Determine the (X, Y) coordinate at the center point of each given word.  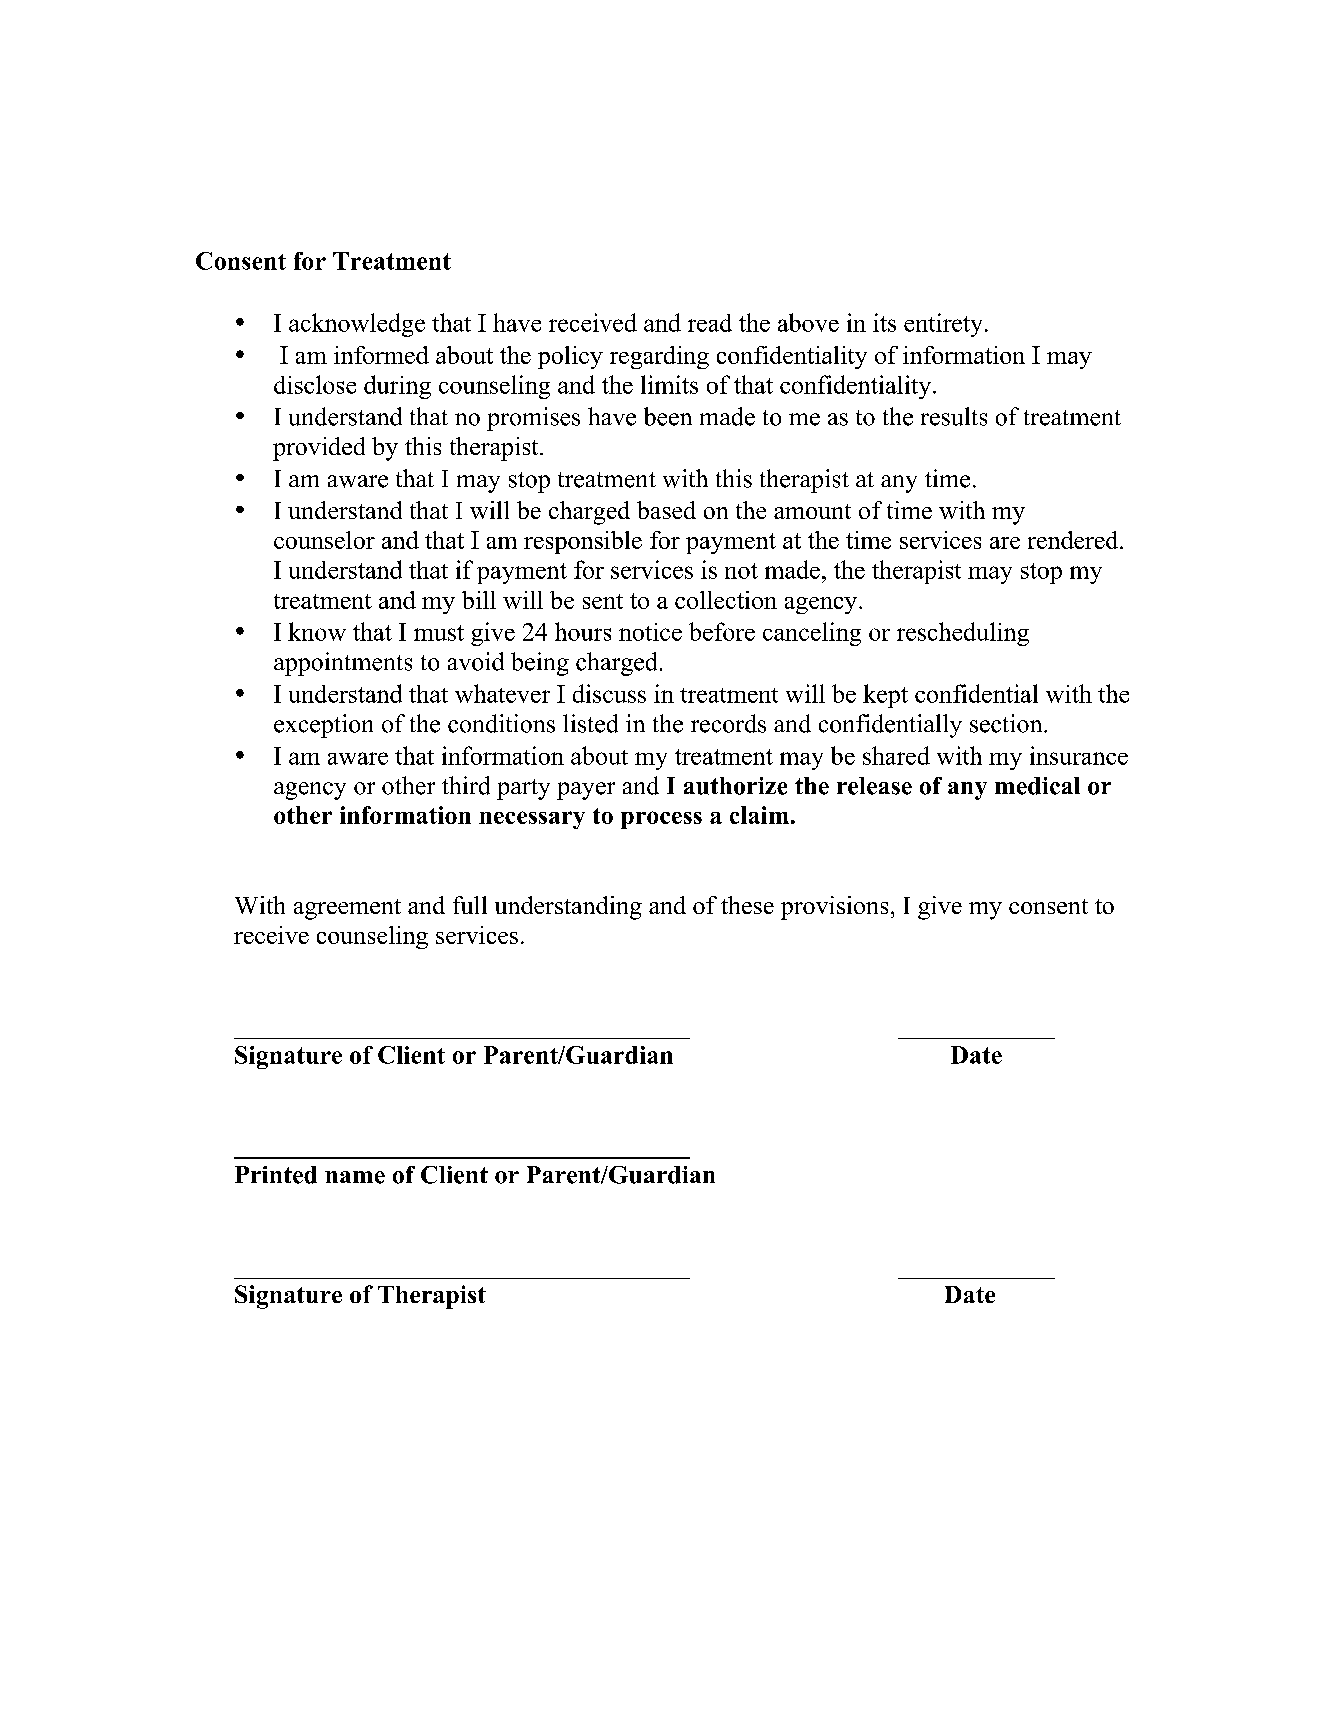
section (1007, 723)
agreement (347, 909)
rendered (1074, 540)
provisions (834, 908)
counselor (324, 540)
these (747, 905)
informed (381, 355)
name (355, 1177)
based (666, 510)
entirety (943, 325)
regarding (659, 357)
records (728, 723)
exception (323, 726)
